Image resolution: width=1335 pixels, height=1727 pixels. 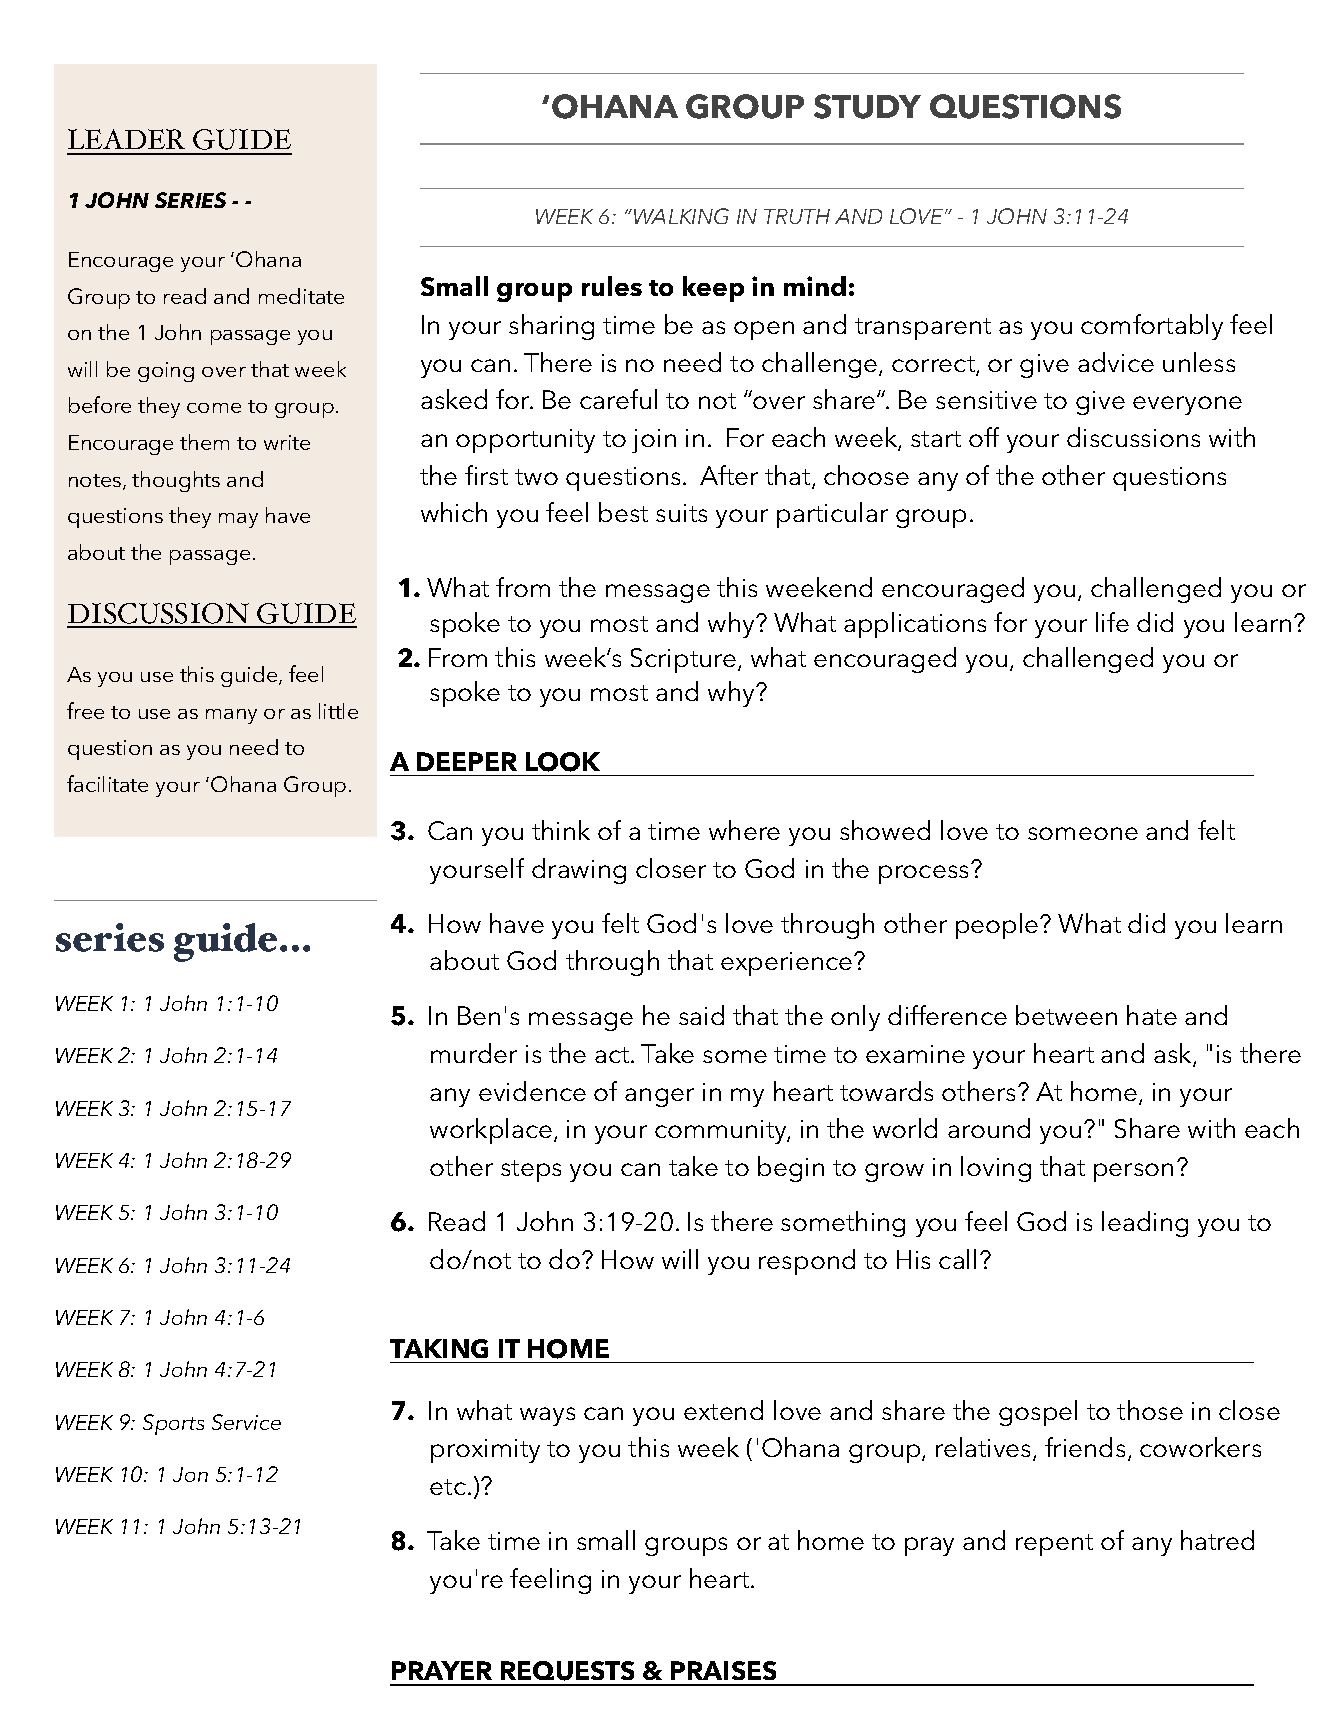 I want to click on anger, so click(x=659, y=1097).
